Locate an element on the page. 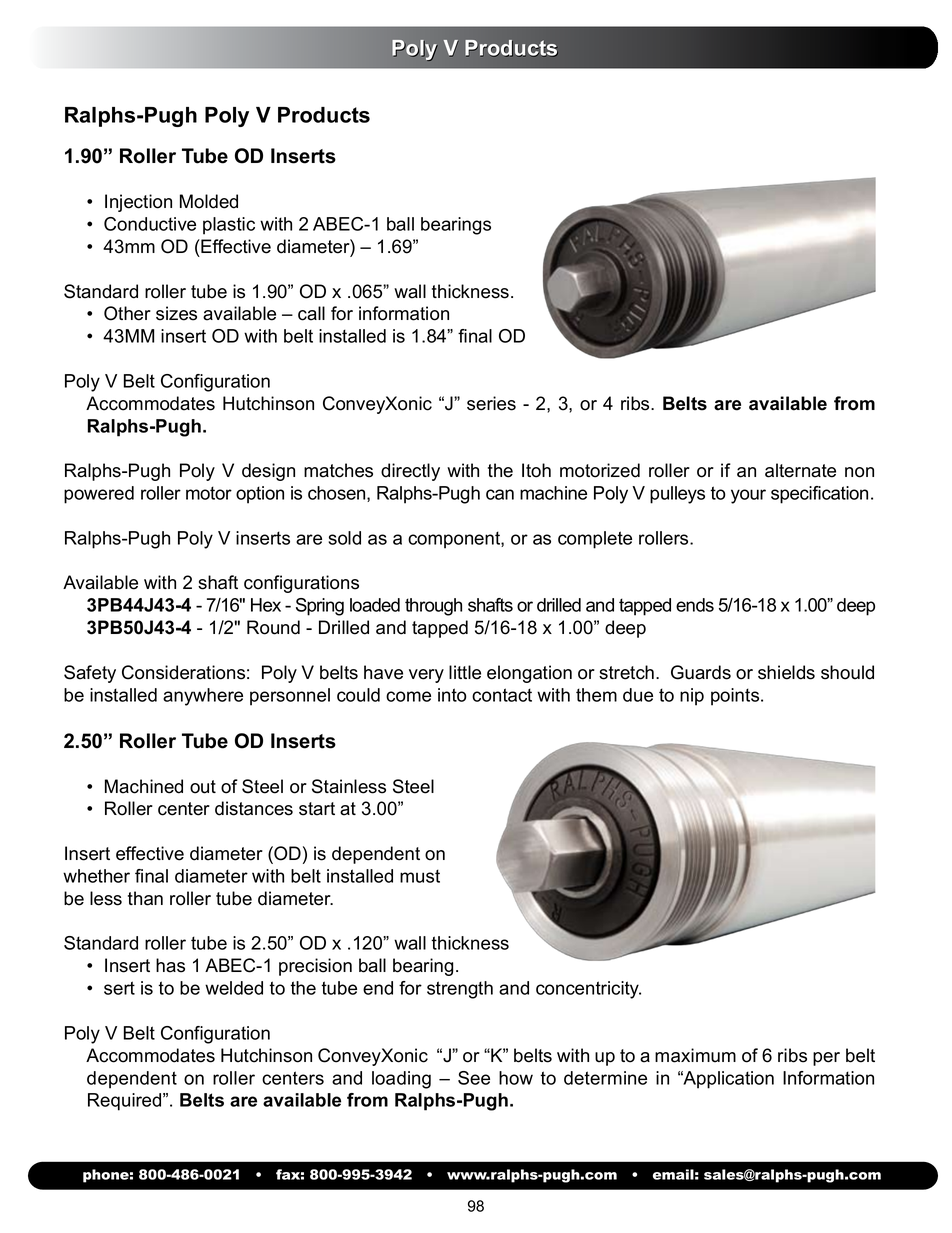  call is located at coordinates (311, 313).
